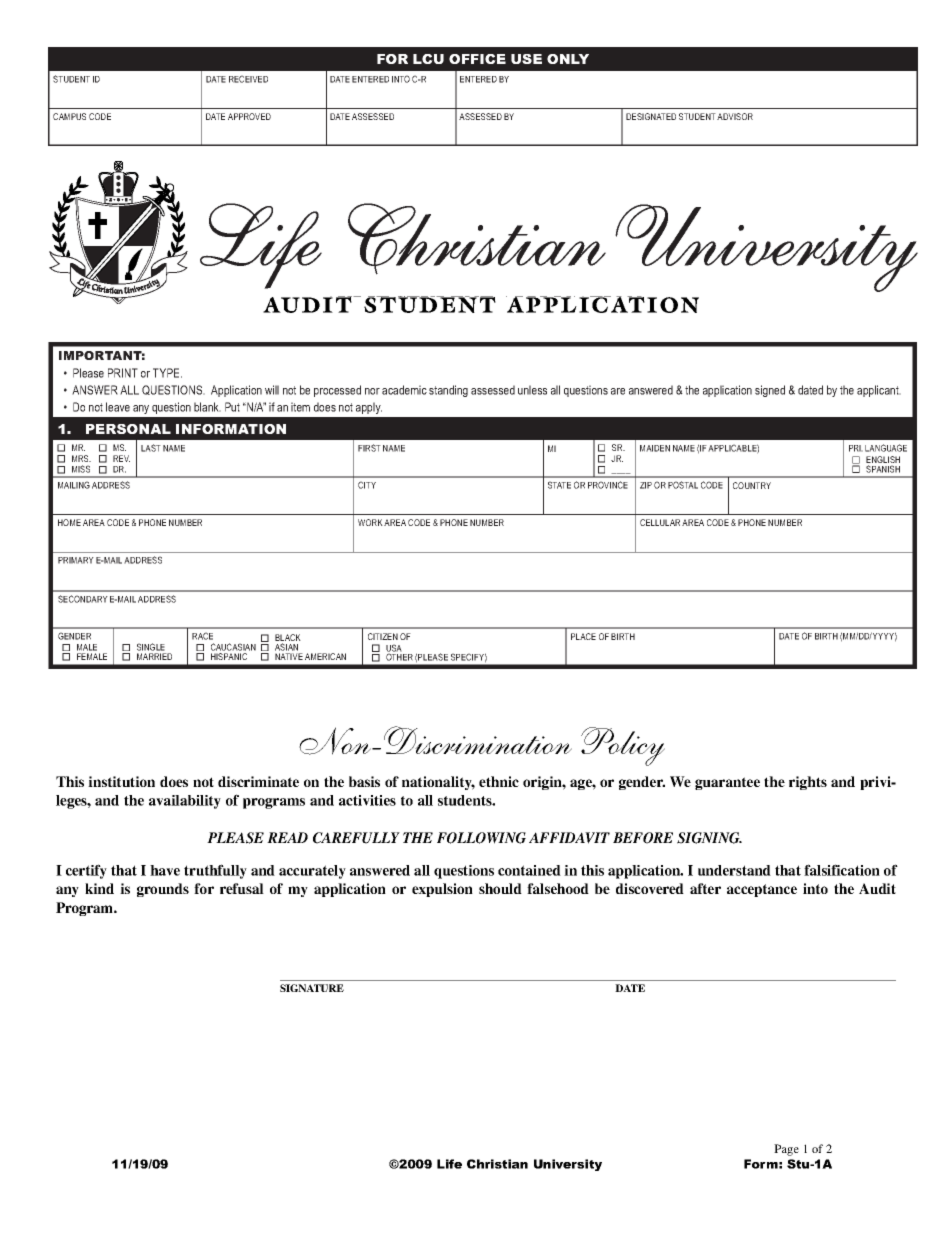 This screenshot has width=952, height=1233. What do you see at coordinates (558, 888) in the screenshot?
I see `falsehood` at bounding box center [558, 888].
